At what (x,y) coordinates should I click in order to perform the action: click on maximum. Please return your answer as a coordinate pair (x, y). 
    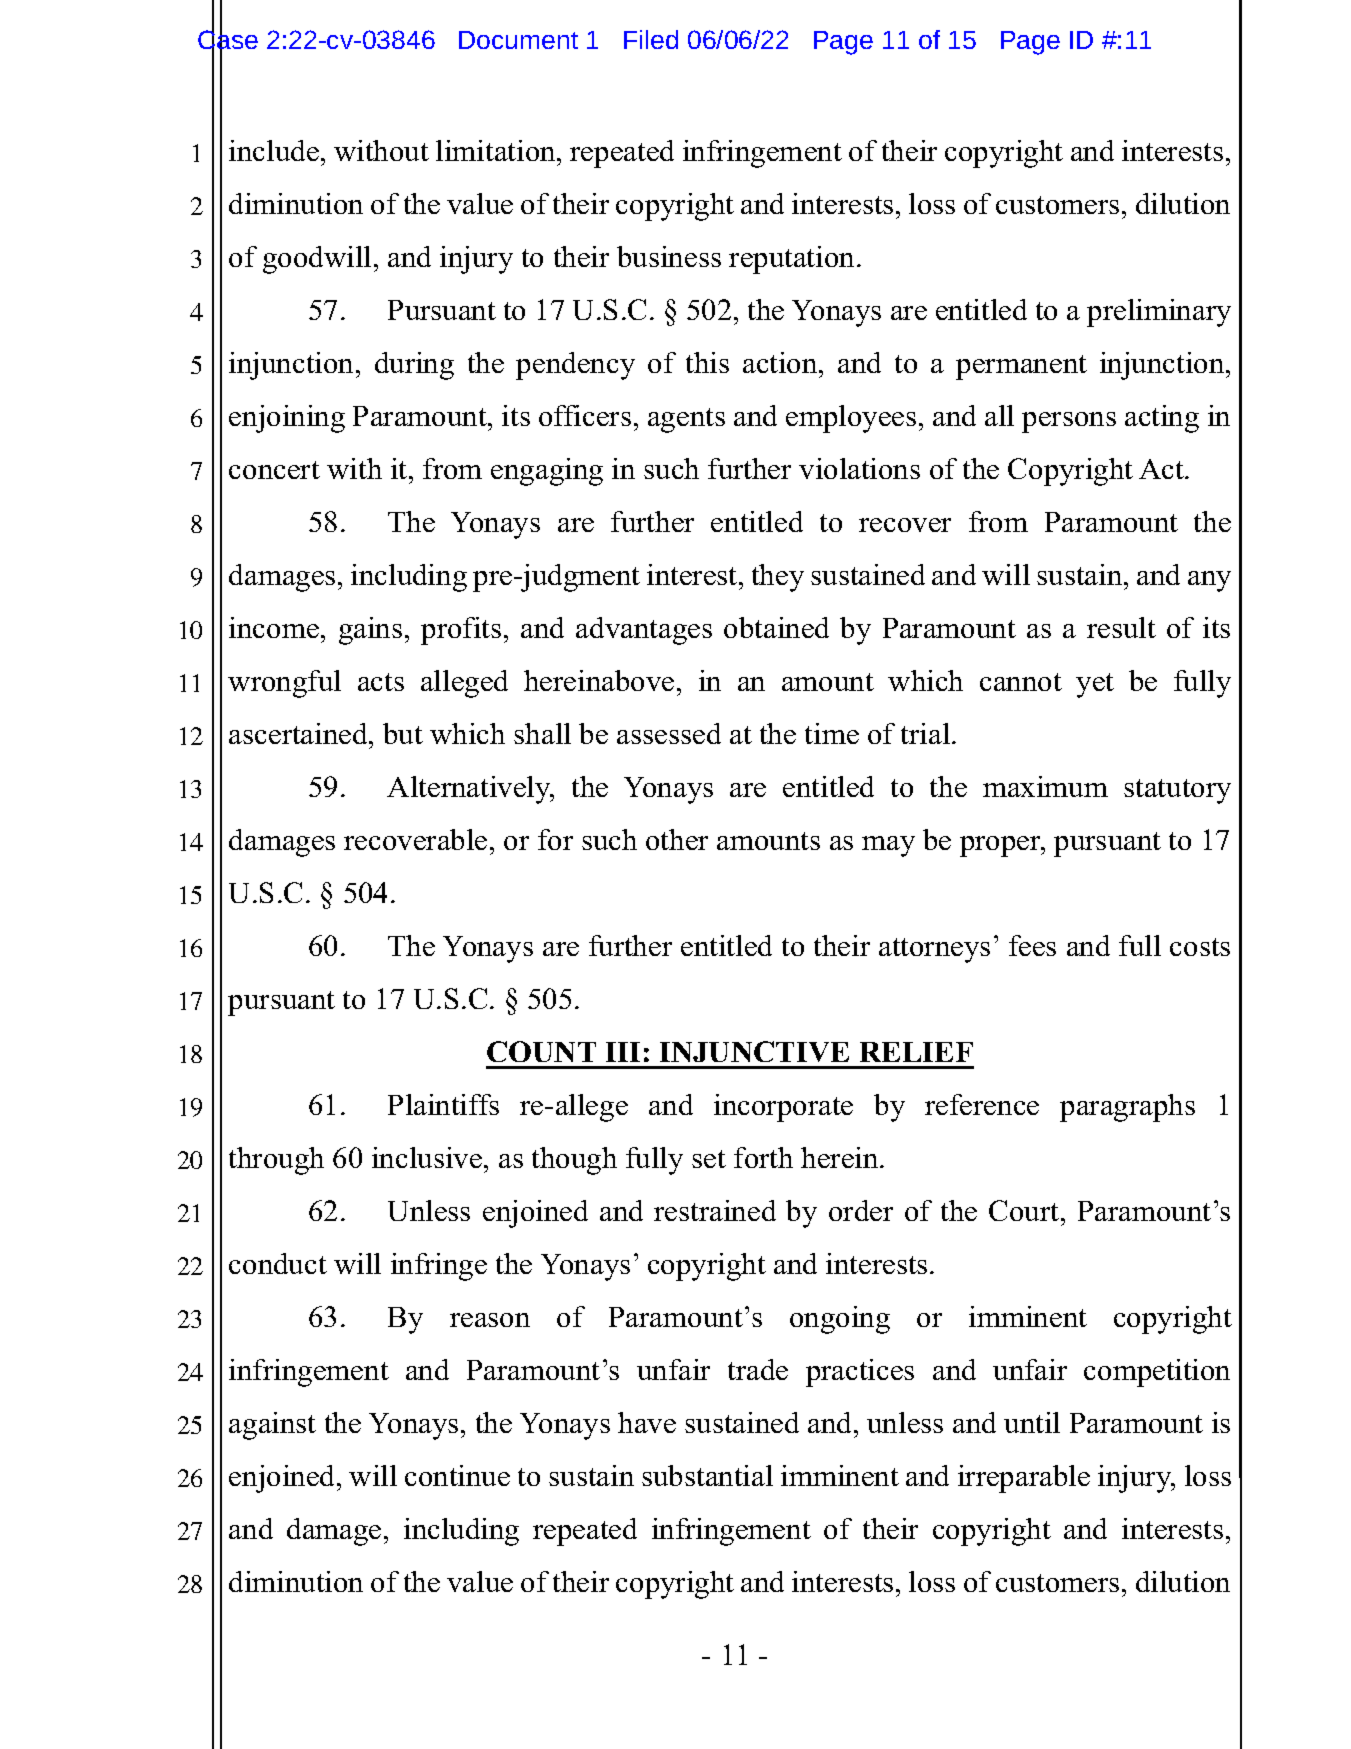
    Looking at the image, I should click on (1045, 786).
